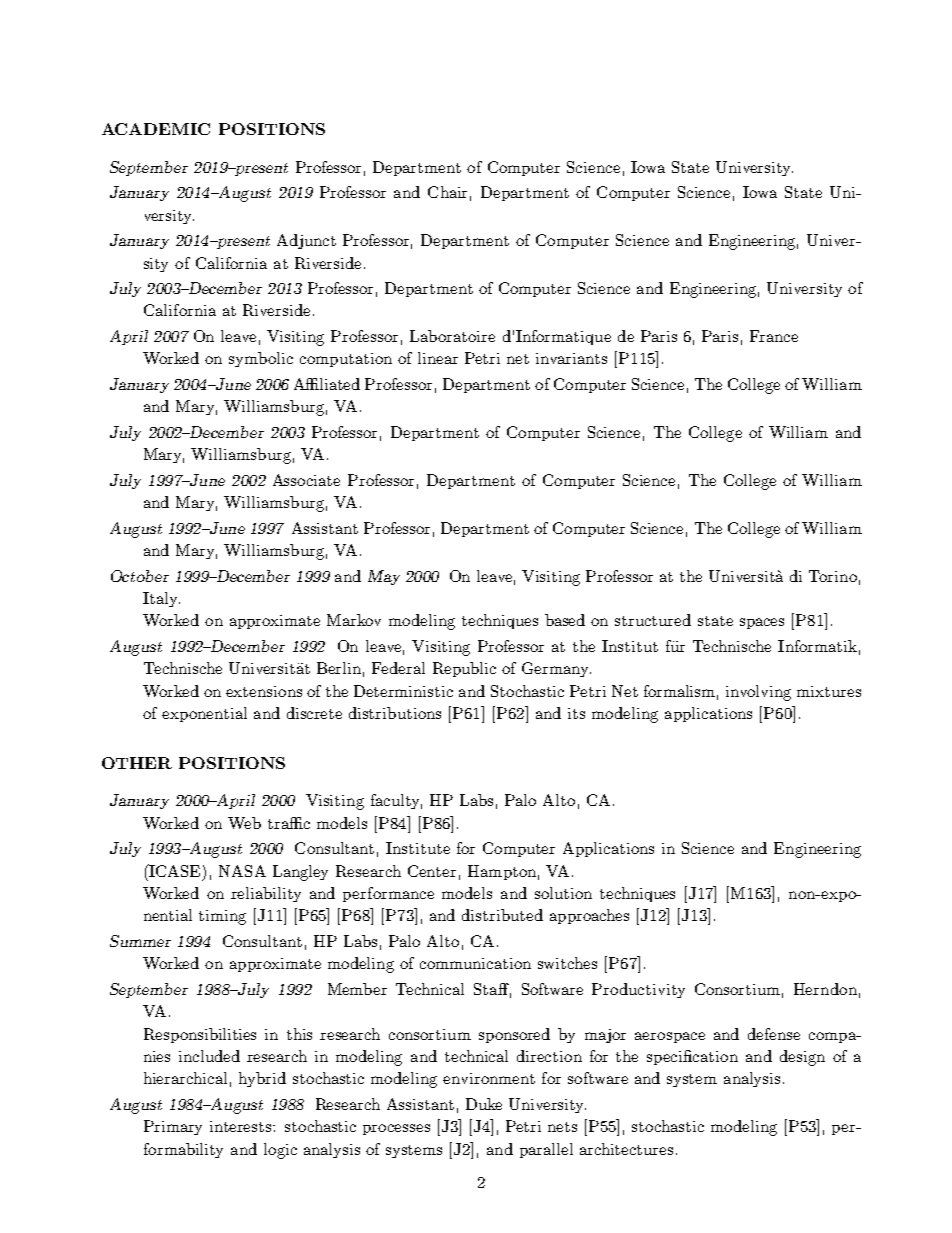 Image resolution: width=952 pixels, height=1233 pixels. I want to click on interests, so click(242, 1126).
